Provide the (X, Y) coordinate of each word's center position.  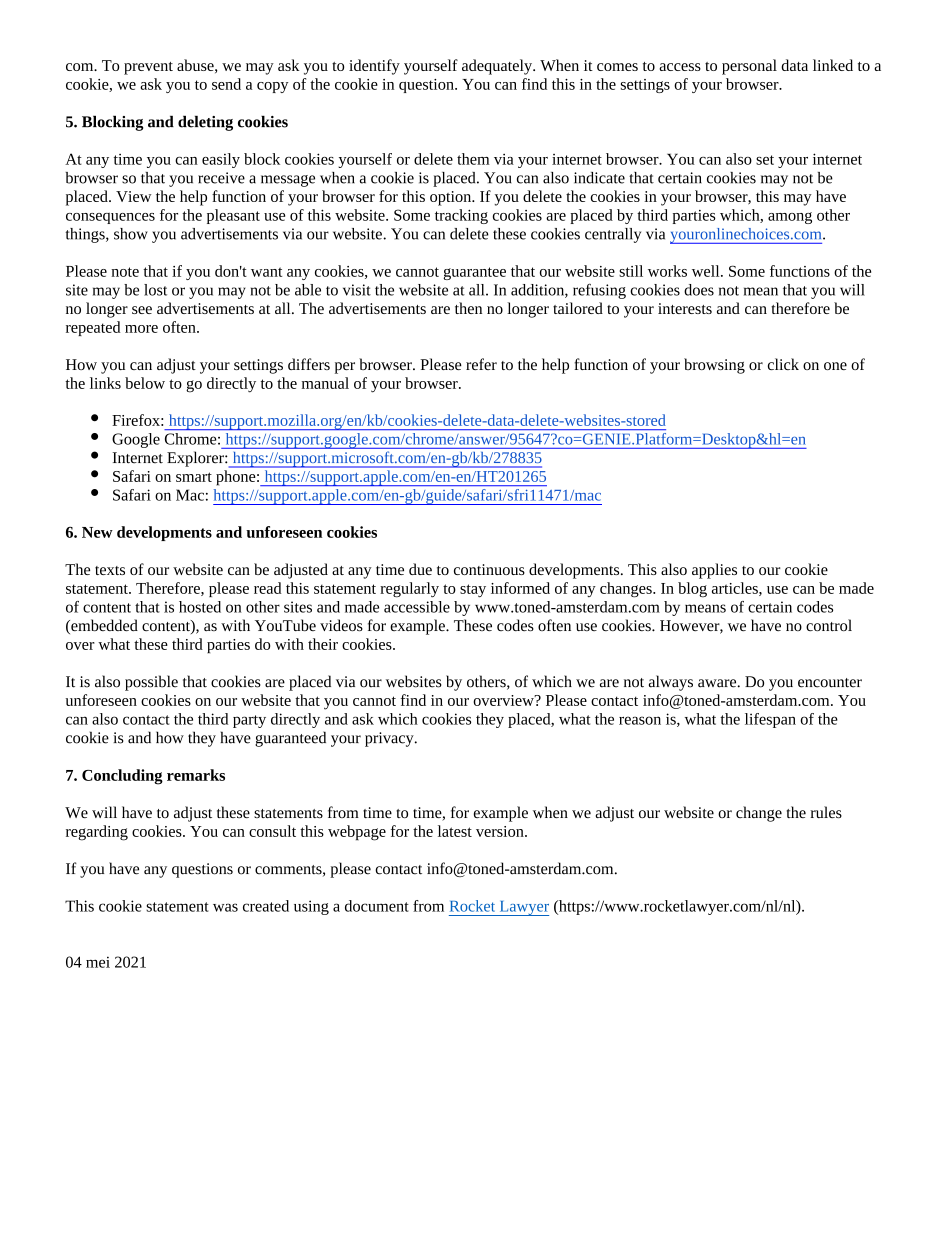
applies (714, 571)
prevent (148, 68)
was (225, 907)
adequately (498, 67)
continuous (489, 569)
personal (749, 67)
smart (194, 477)
